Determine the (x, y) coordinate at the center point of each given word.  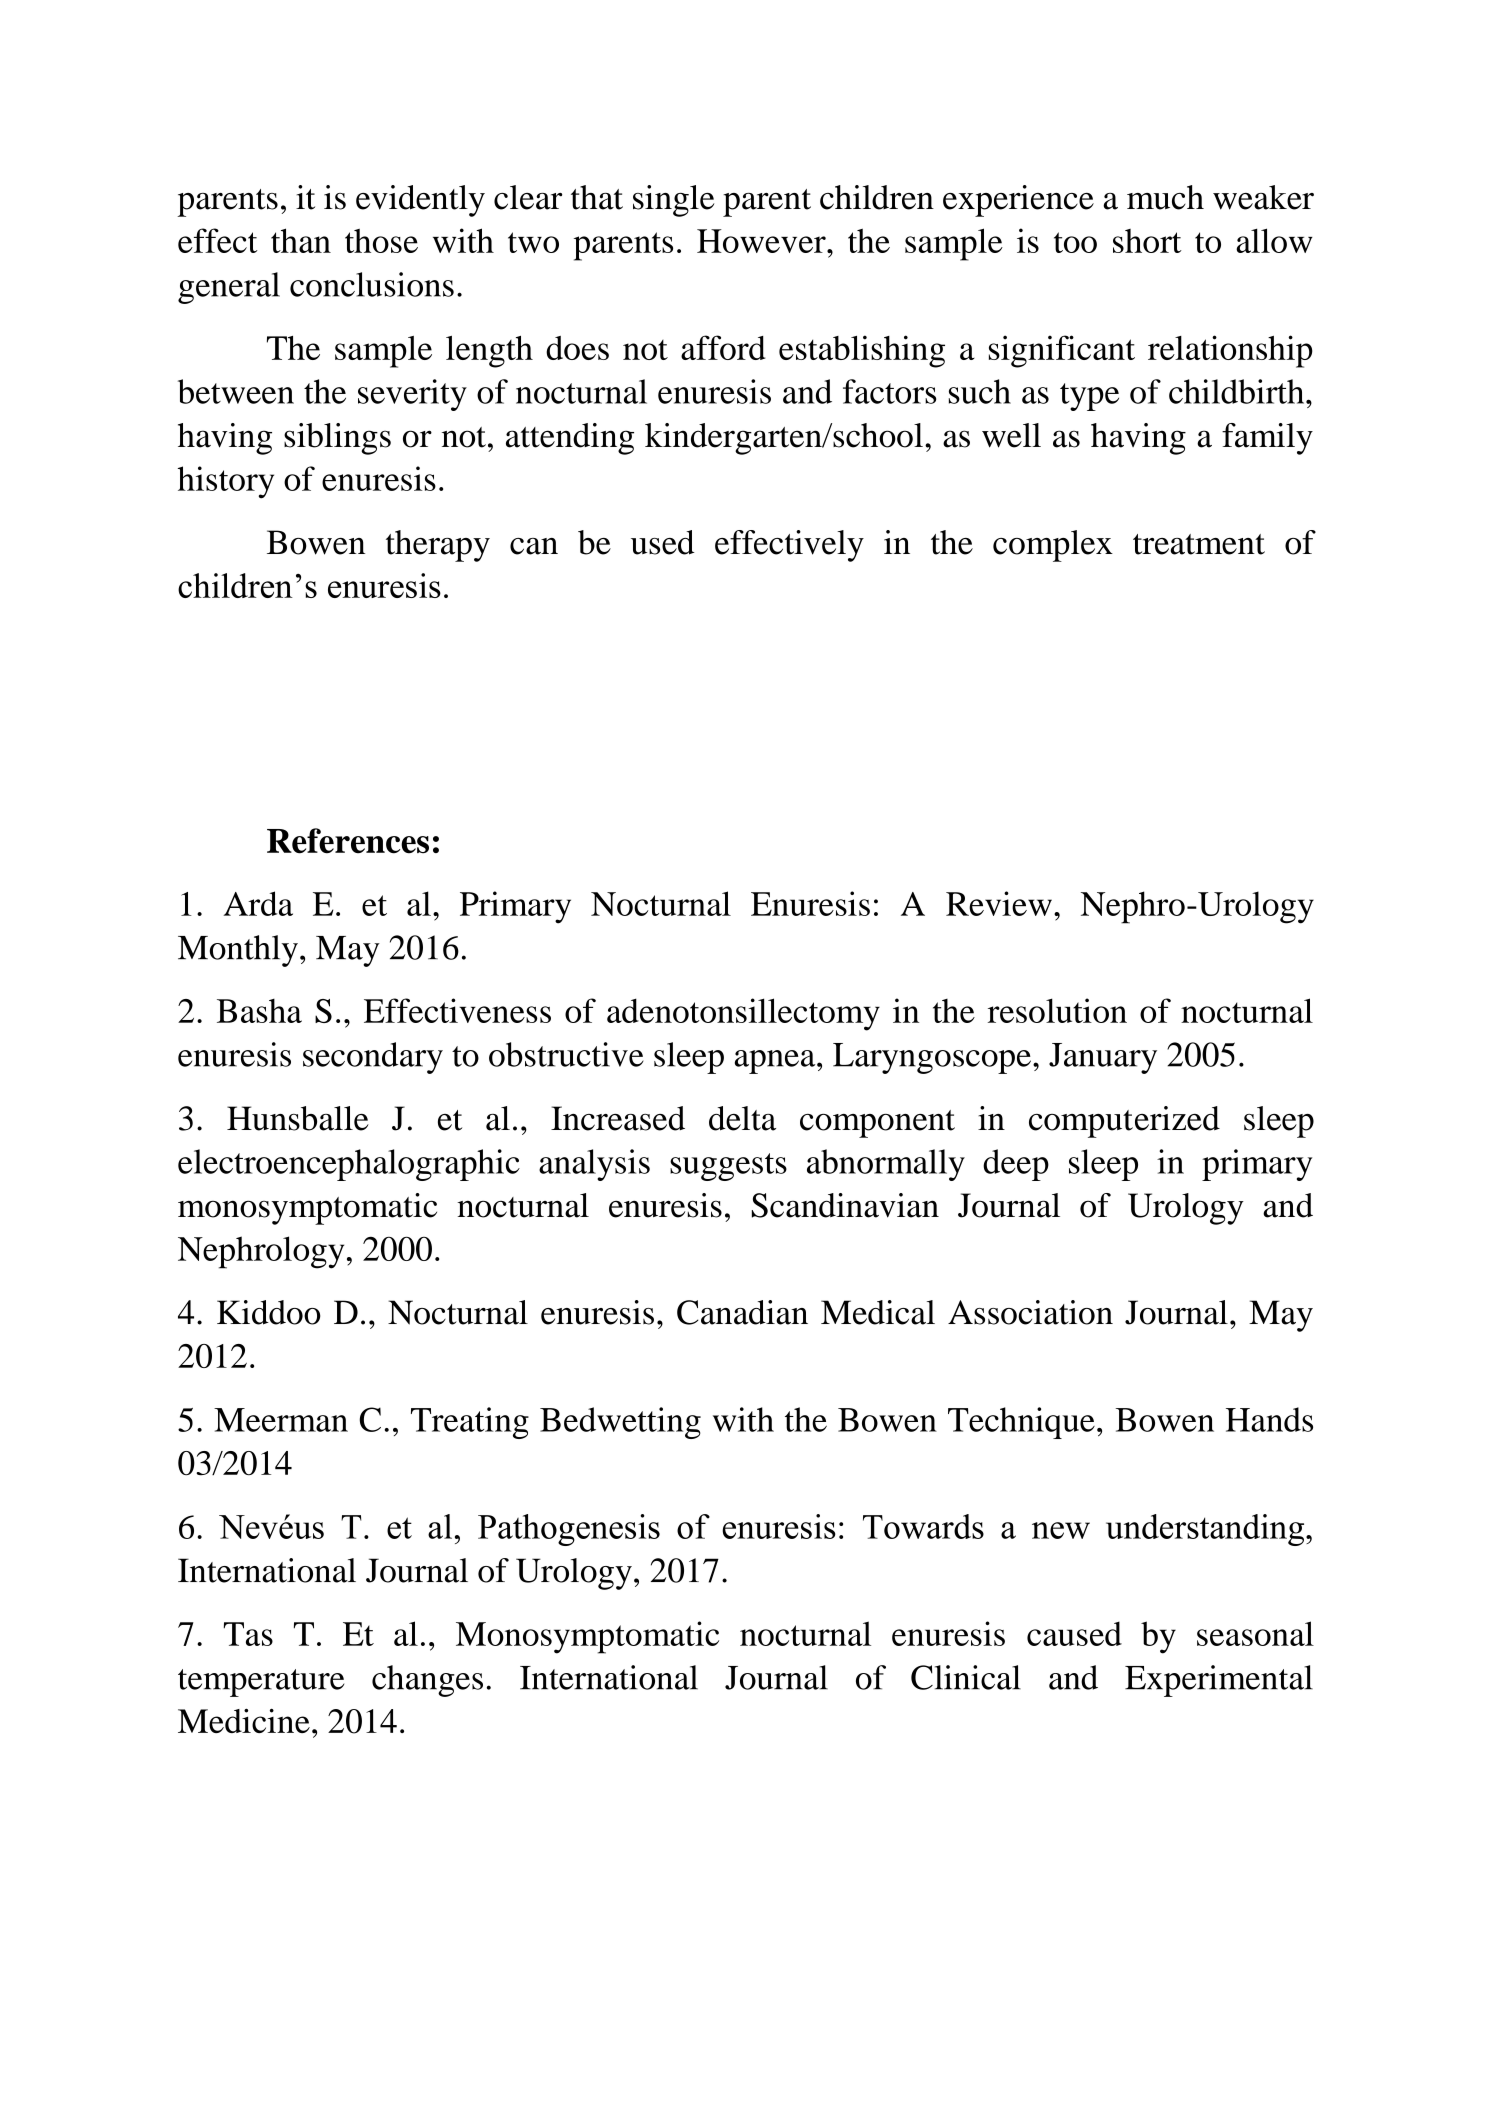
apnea (776, 1062)
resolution (1057, 1010)
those (381, 241)
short (1147, 241)
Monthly (238, 951)
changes (427, 1681)
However (762, 241)
